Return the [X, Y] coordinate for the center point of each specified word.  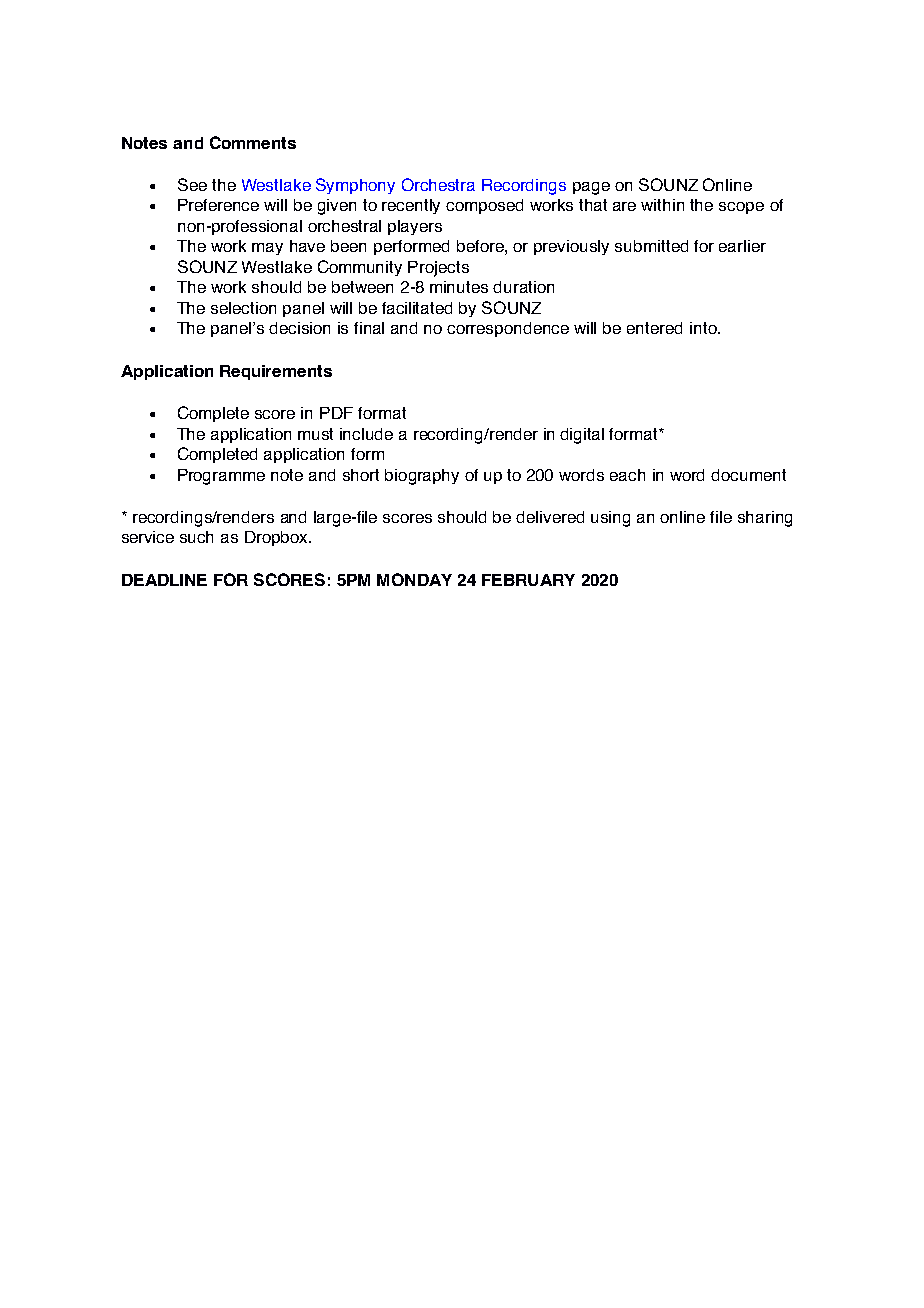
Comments [253, 142]
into [704, 328]
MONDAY [414, 579]
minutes [459, 287]
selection [243, 308]
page [591, 188]
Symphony [355, 186]
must [315, 434]
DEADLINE [164, 580]
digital [582, 436]
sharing [765, 519]
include [366, 434]
